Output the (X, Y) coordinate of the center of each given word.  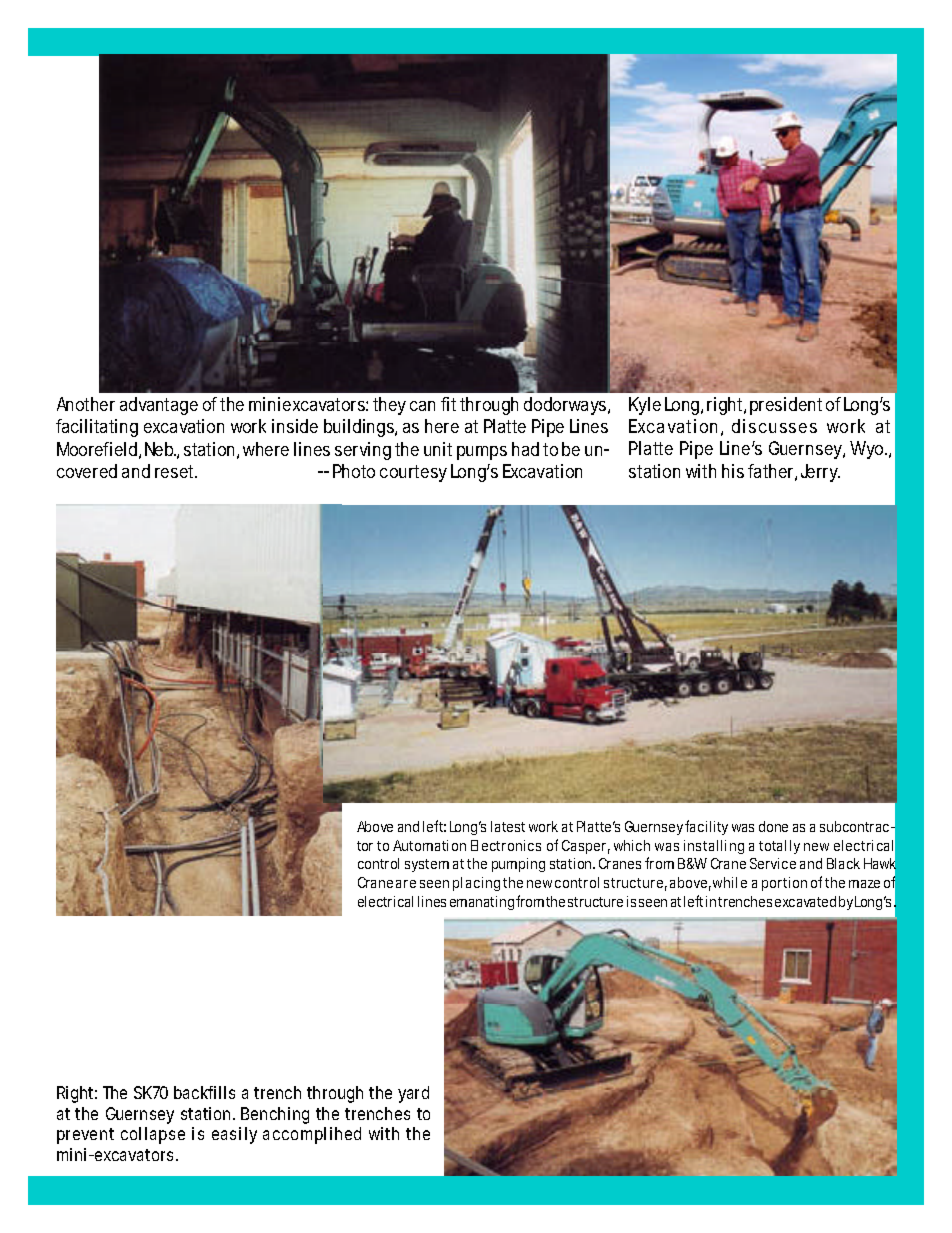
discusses (774, 426)
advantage (159, 406)
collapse (153, 1135)
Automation (429, 845)
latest (508, 826)
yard (413, 1094)
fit (451, 404)
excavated (805, 901)
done (773, 826)
